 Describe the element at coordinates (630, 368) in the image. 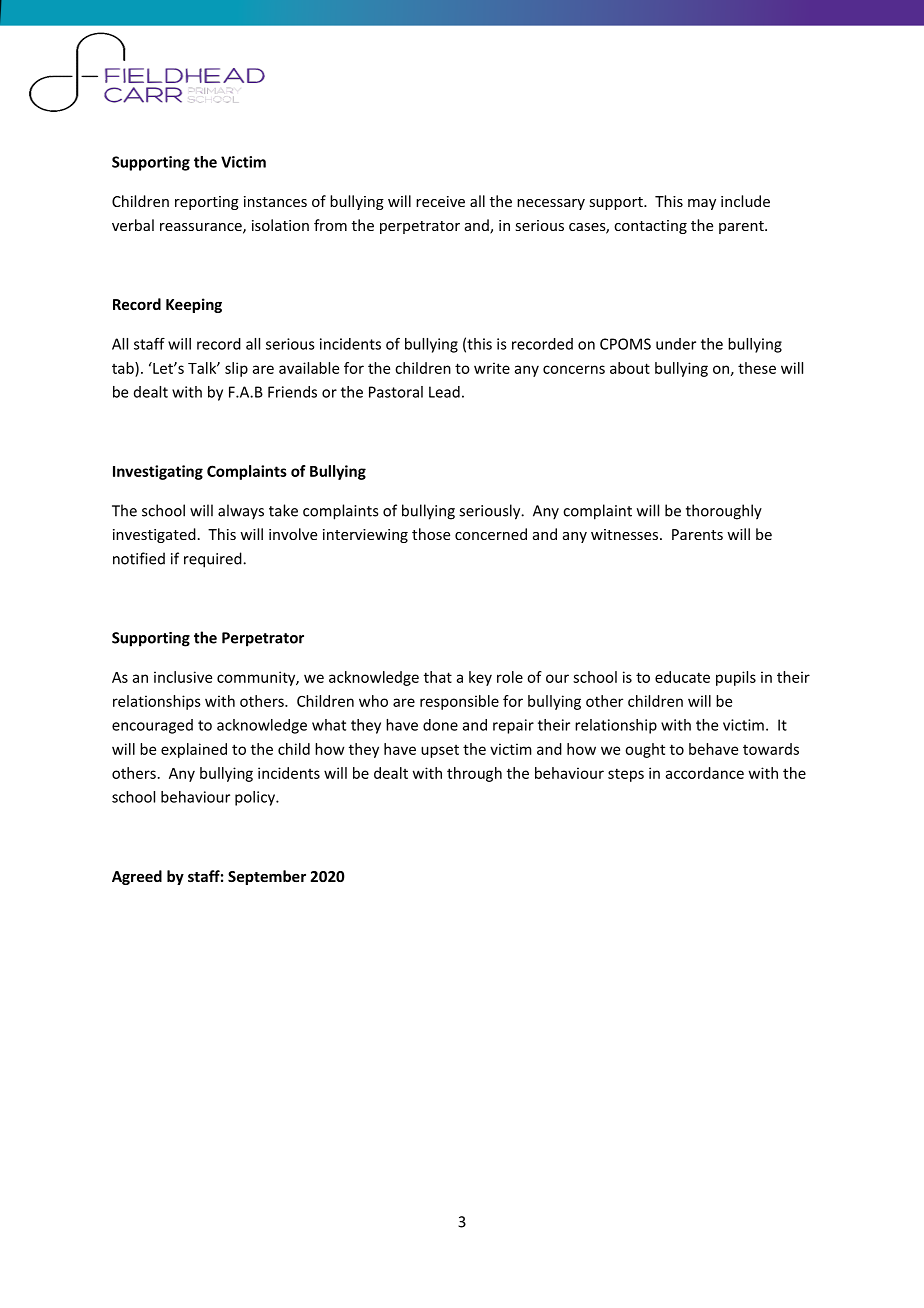

I see `about` at that location.
